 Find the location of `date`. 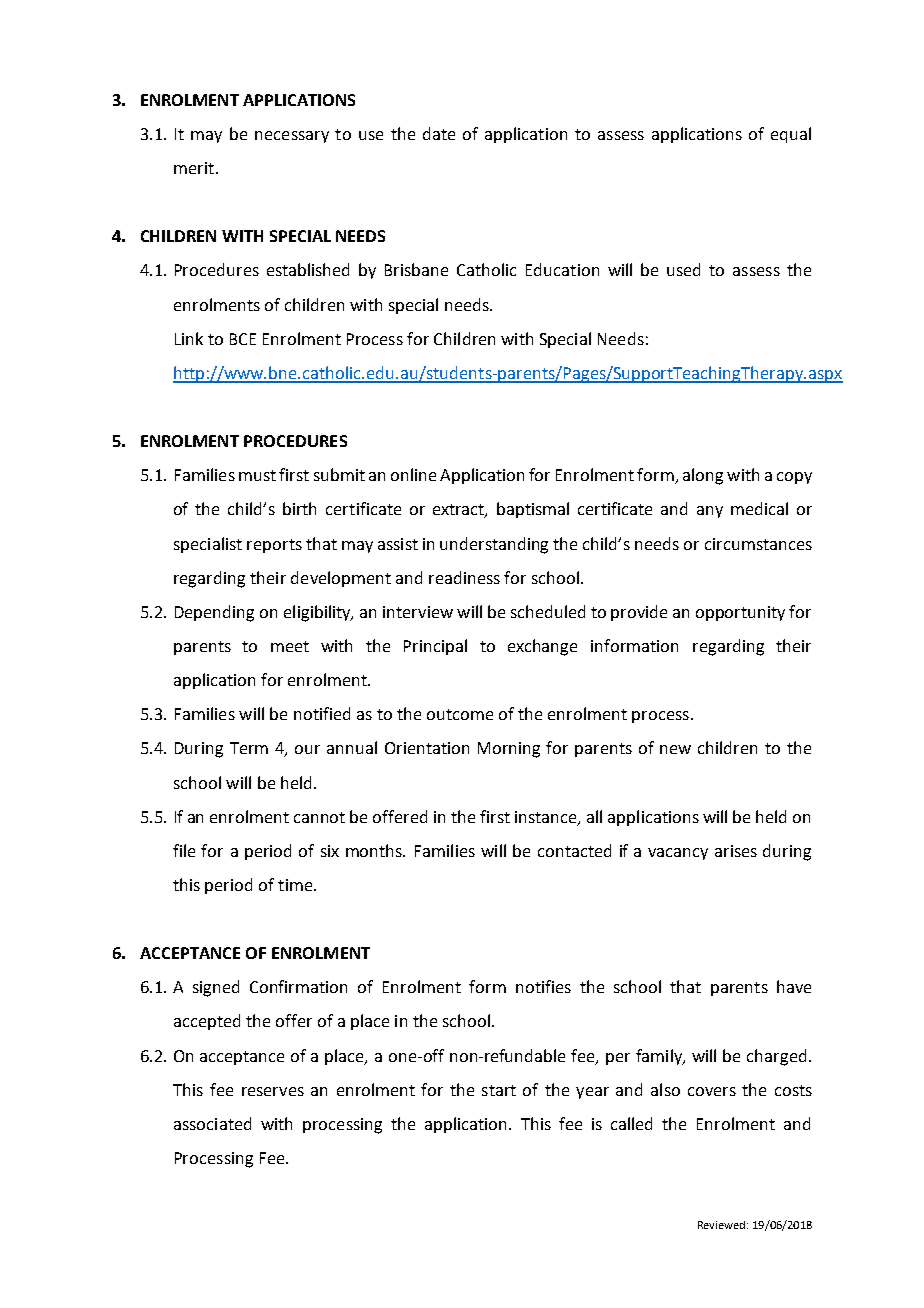

date is located at coordinates (439, 133).
